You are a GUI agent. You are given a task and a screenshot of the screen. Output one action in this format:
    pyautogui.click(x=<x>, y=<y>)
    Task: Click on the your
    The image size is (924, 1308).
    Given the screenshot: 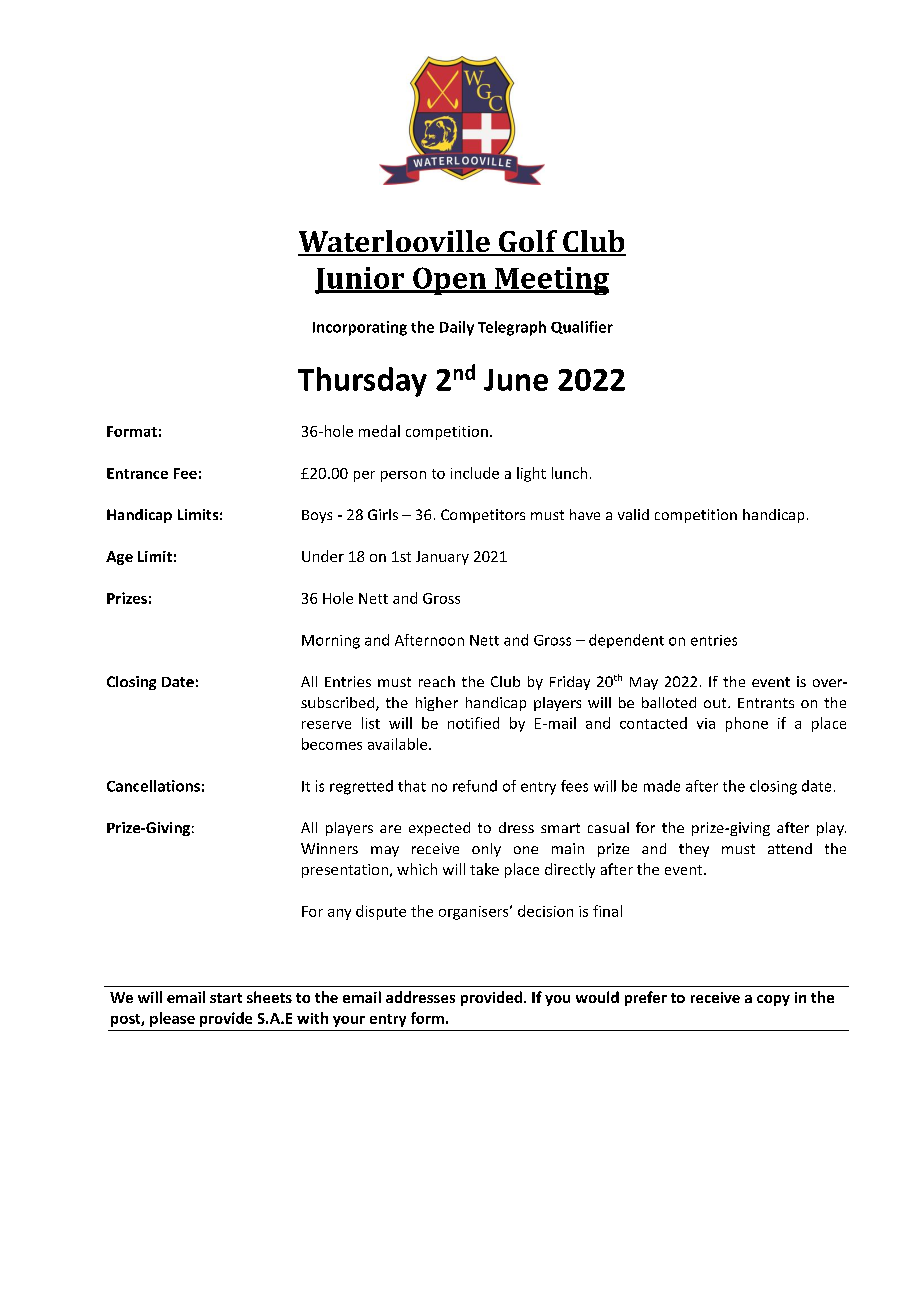 What is the action you would take?
    pyautogui.click(x=349, y=1021)
